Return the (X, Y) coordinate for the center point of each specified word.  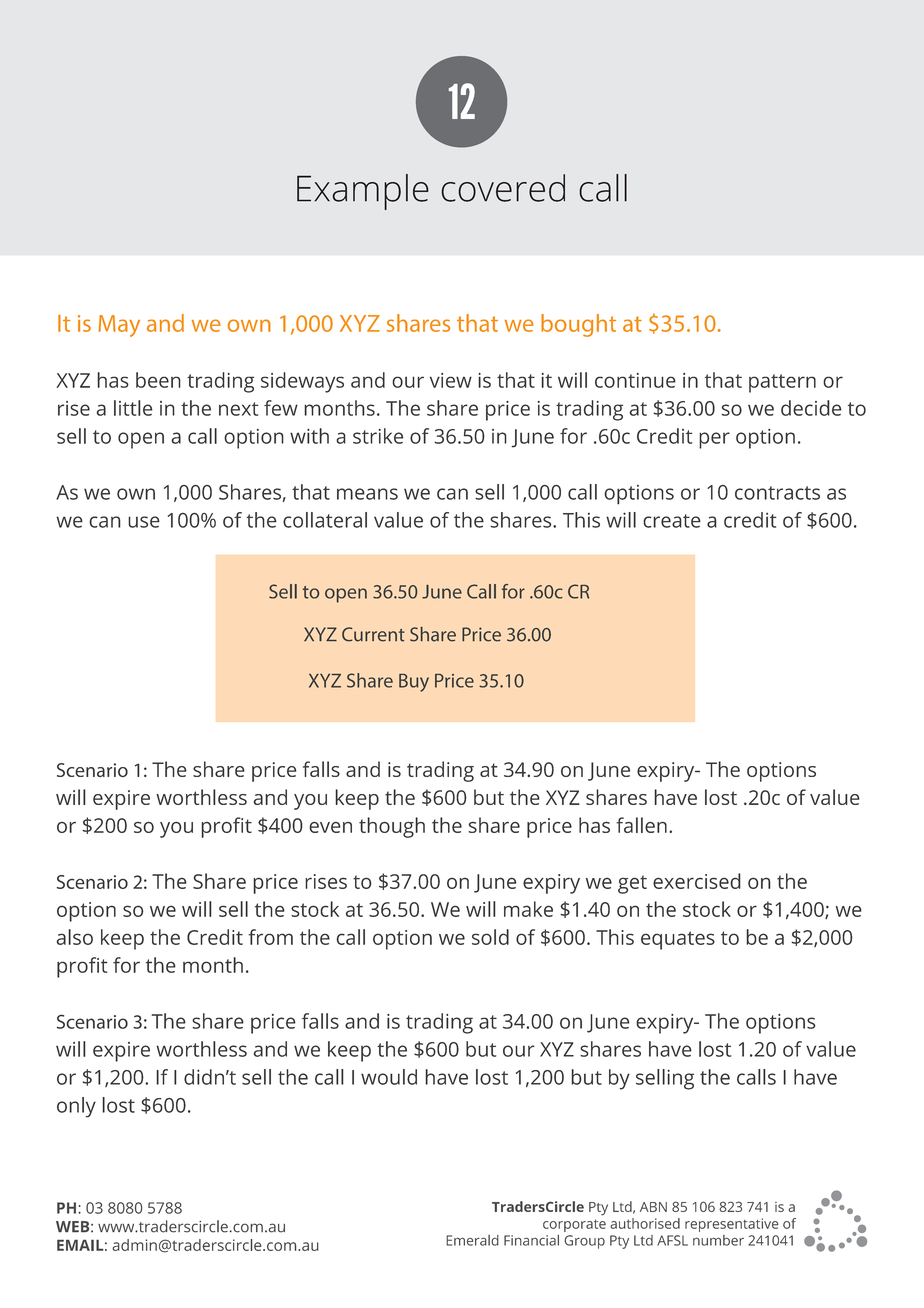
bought (578, 325)
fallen (641, 825)
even (330, 827)
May (119, 326)
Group (584, 1242)
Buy (414, 683)
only (76, 1107)
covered (503, 188)
